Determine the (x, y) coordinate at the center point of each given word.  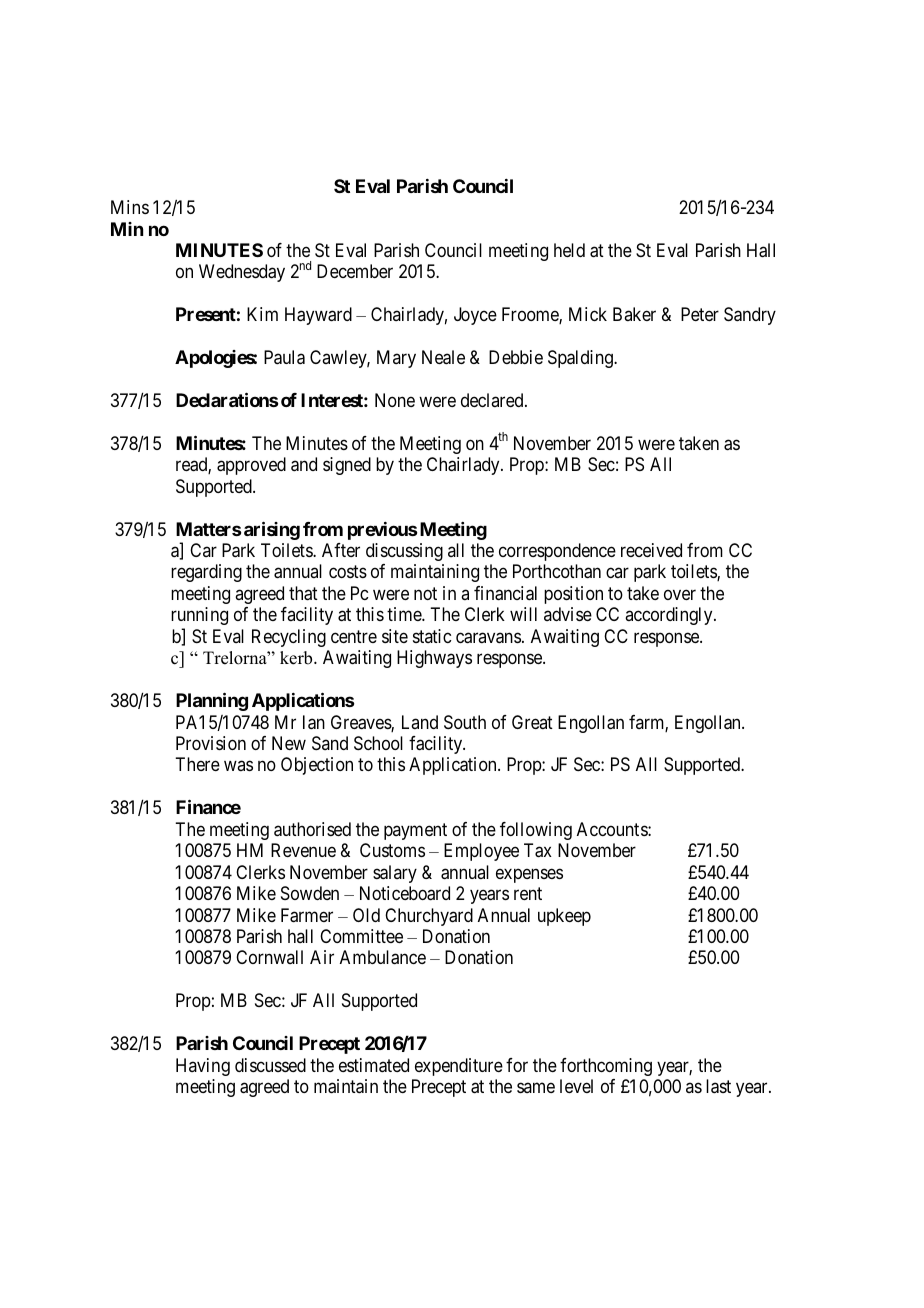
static (432, 636)
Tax (538, 850)
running (199, 616)
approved (251, 466)
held (569, 250)
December (355, 271)
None (395, 400)
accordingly (670, 616)
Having (203, 1067)
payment (415, 831)
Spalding (581, 359)
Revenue (303, 850)
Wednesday (242, 273)
